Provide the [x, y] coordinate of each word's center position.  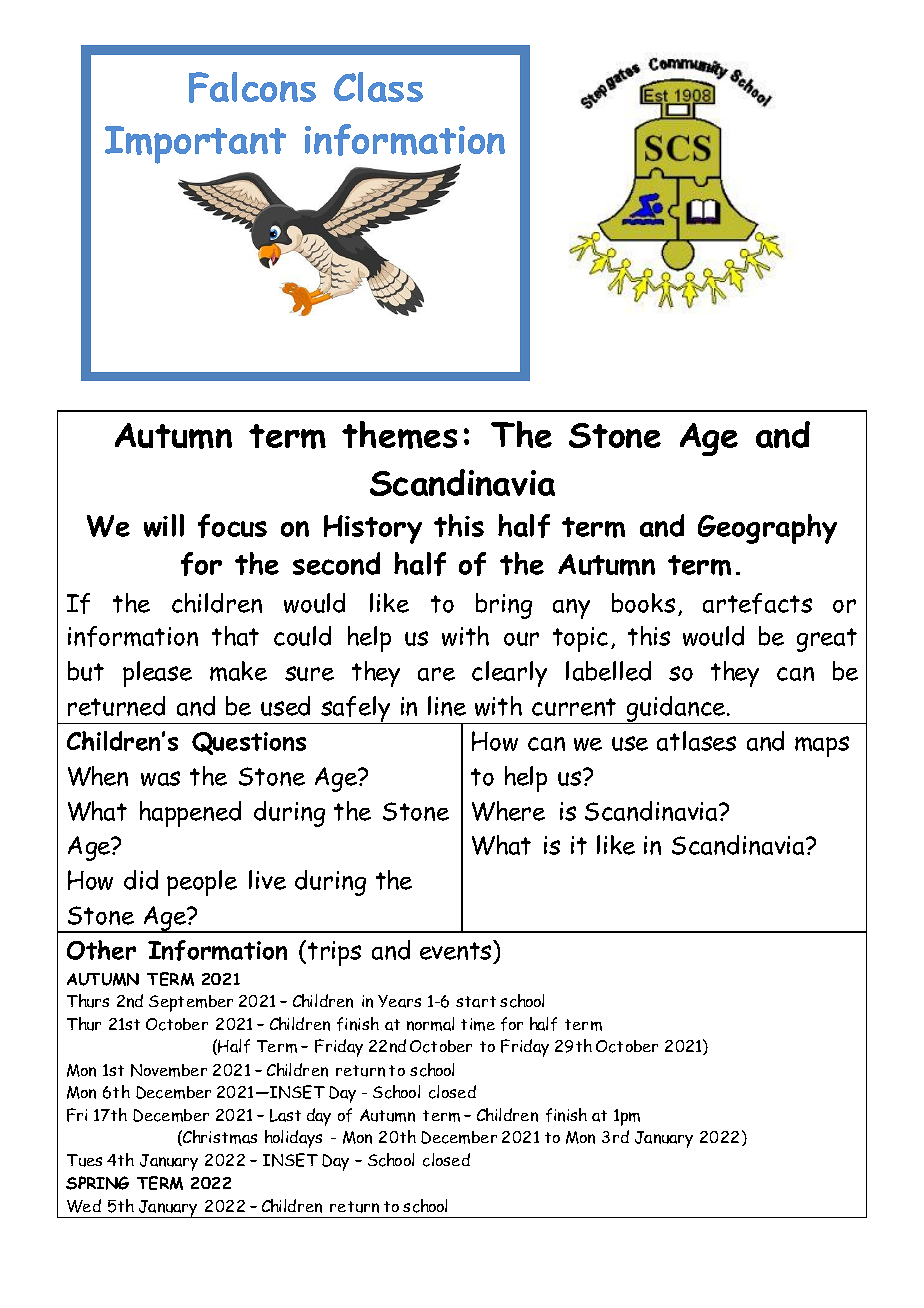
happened [190, 814]
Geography [767, 529]
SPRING [97, 1183]
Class [378, 87]
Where [508, 811]
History [373, 529]
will [164, 525]
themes [399, 435]
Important [195, 145]
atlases [696, 741]
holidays [293, 1139]
